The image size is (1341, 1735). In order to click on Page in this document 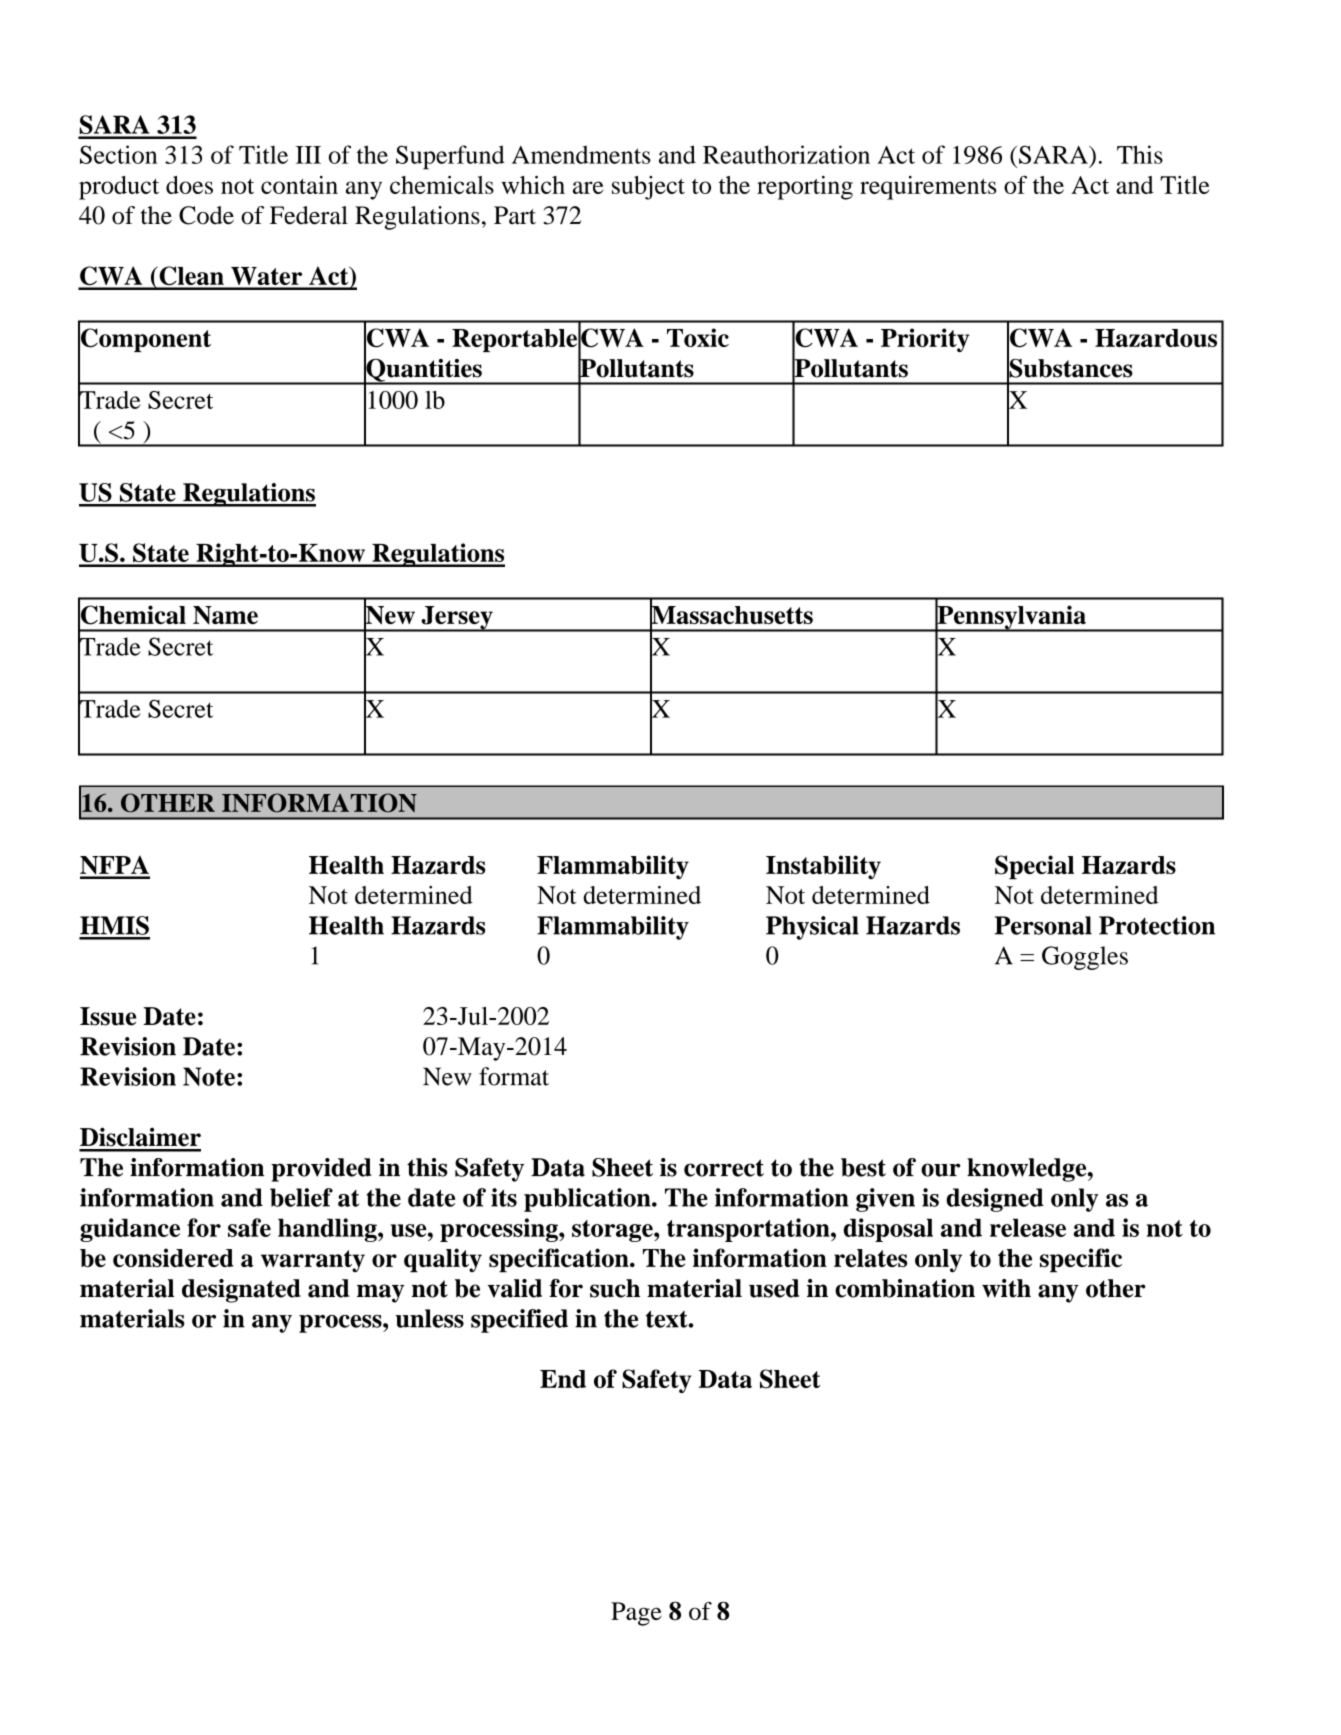, I will do `click(636, 1614)`.
